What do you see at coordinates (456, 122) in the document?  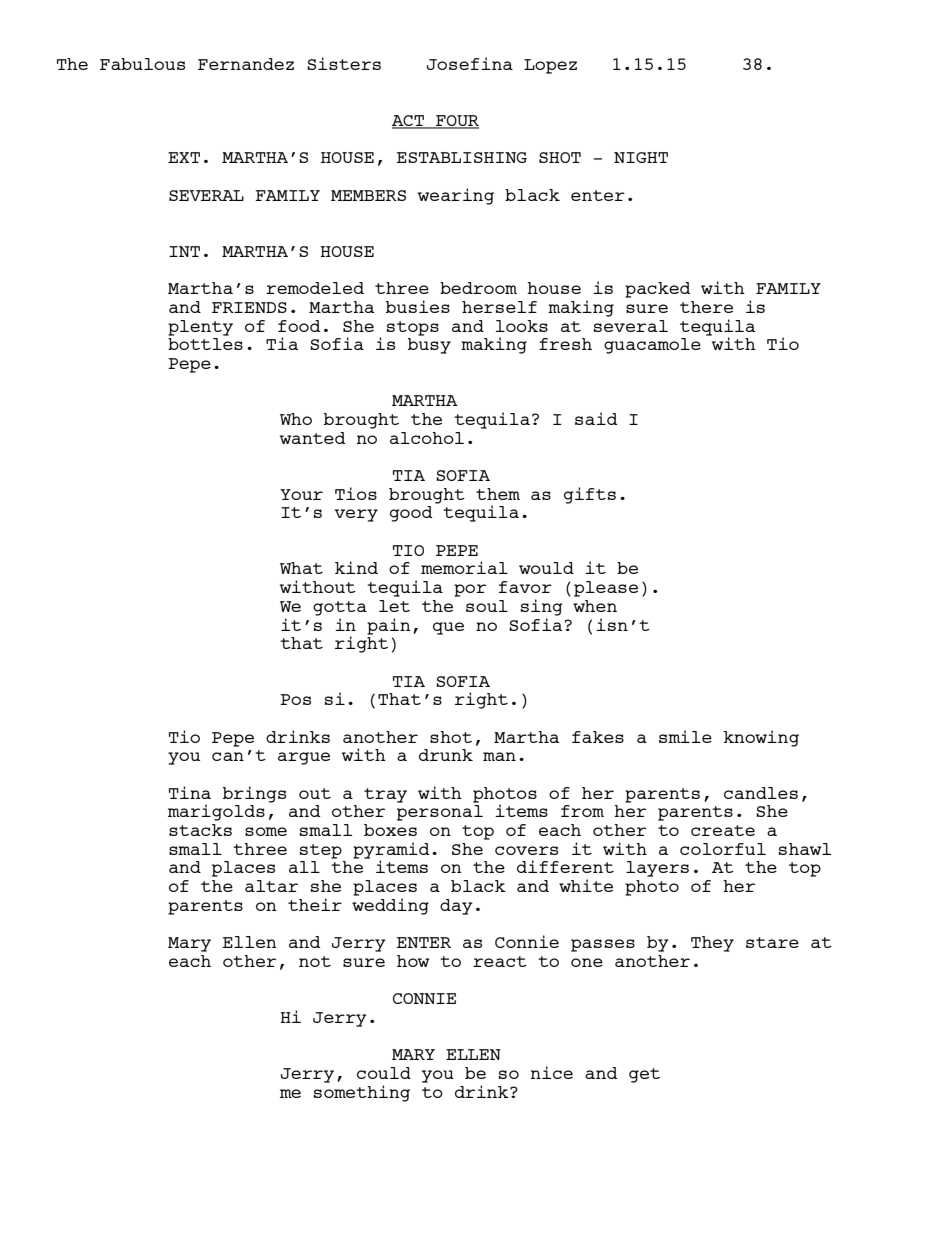 I see `FOUR` at bounding box center [456, 122].
